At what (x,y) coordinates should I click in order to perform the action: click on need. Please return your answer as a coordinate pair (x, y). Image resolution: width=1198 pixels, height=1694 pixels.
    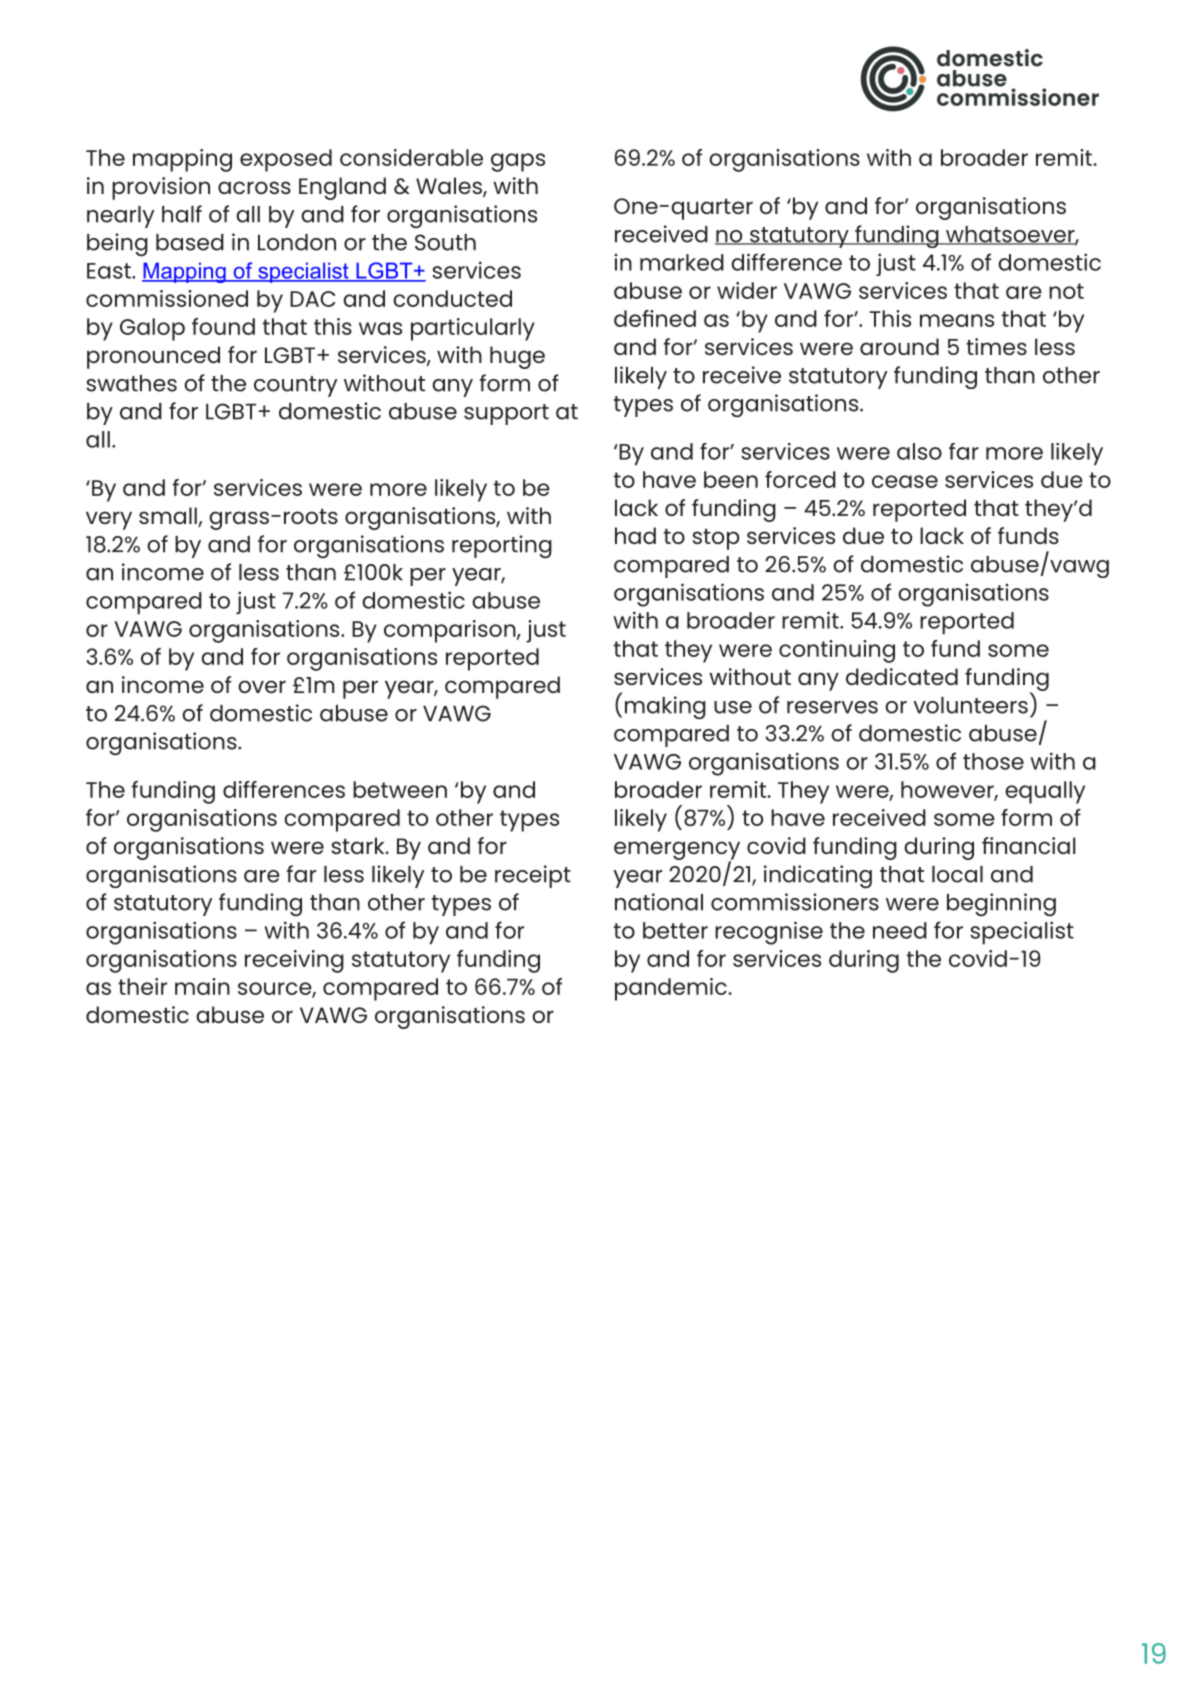
    Looking at the image, I should click on (900, 930).
